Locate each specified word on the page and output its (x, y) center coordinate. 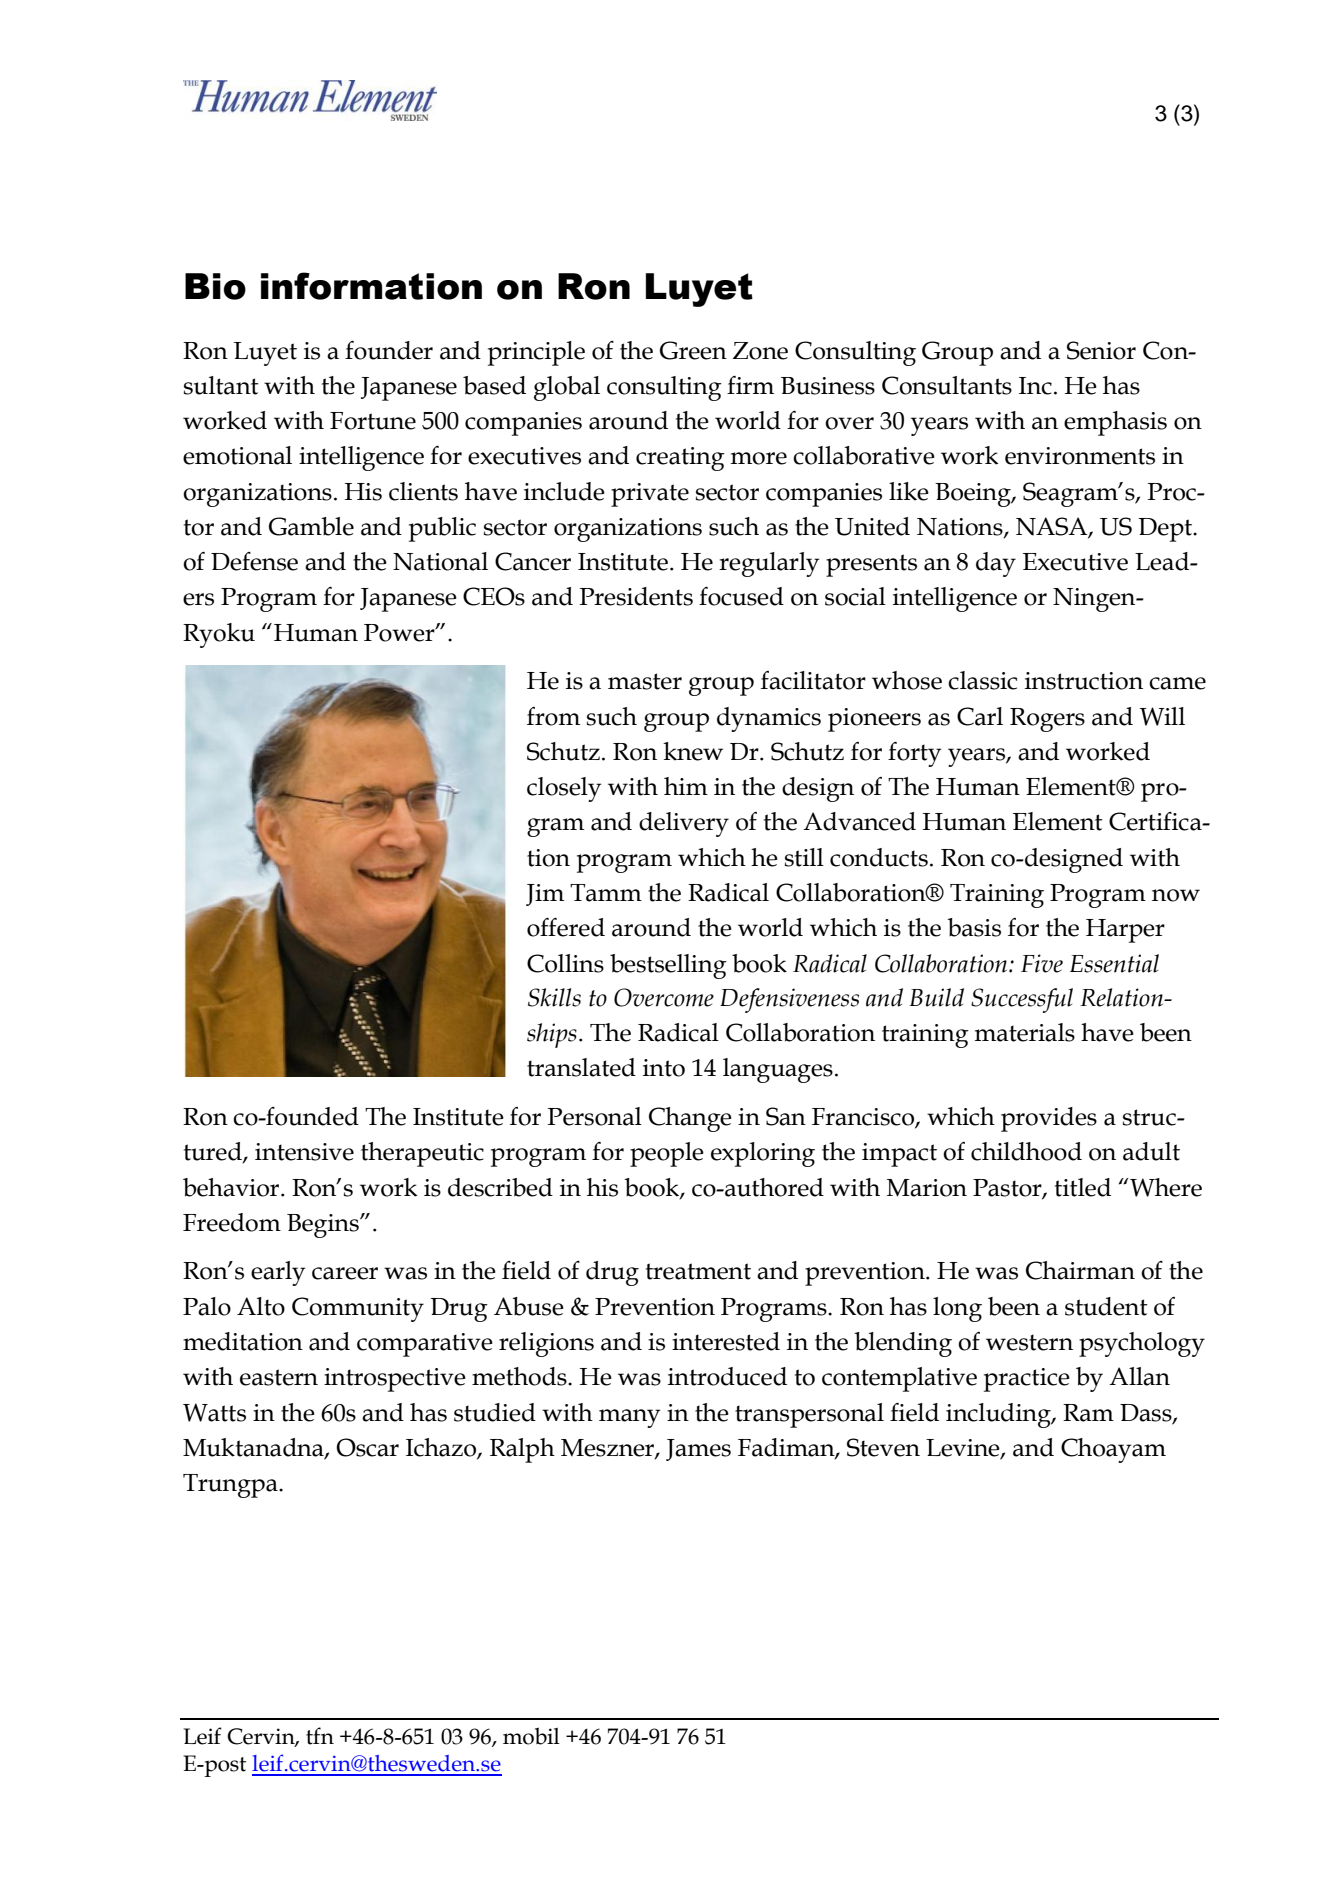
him (686, 786)
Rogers (1047, 720)
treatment (698, 1271)
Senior (1101, 350)
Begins (324, 1226)
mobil (531, 1736)
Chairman (1080, 1270)
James (698, 1450)
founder (389, 350)
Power (400, 633)
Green (693, 350)
